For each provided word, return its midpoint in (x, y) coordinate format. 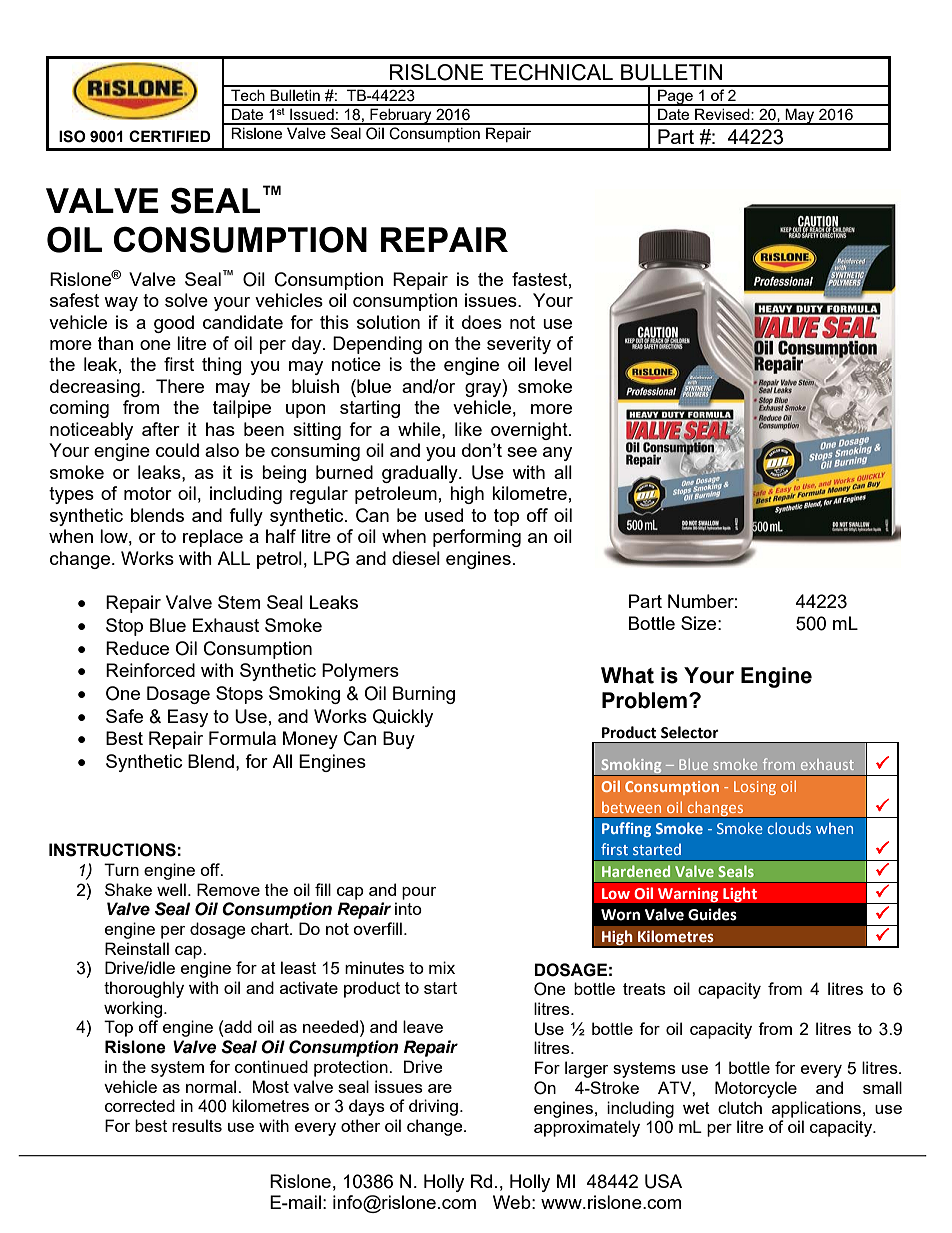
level (553, 364)
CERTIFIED (170, 136)
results (197, 1125)
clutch (740, 1107)
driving (433, 1107)
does (482, 322)
